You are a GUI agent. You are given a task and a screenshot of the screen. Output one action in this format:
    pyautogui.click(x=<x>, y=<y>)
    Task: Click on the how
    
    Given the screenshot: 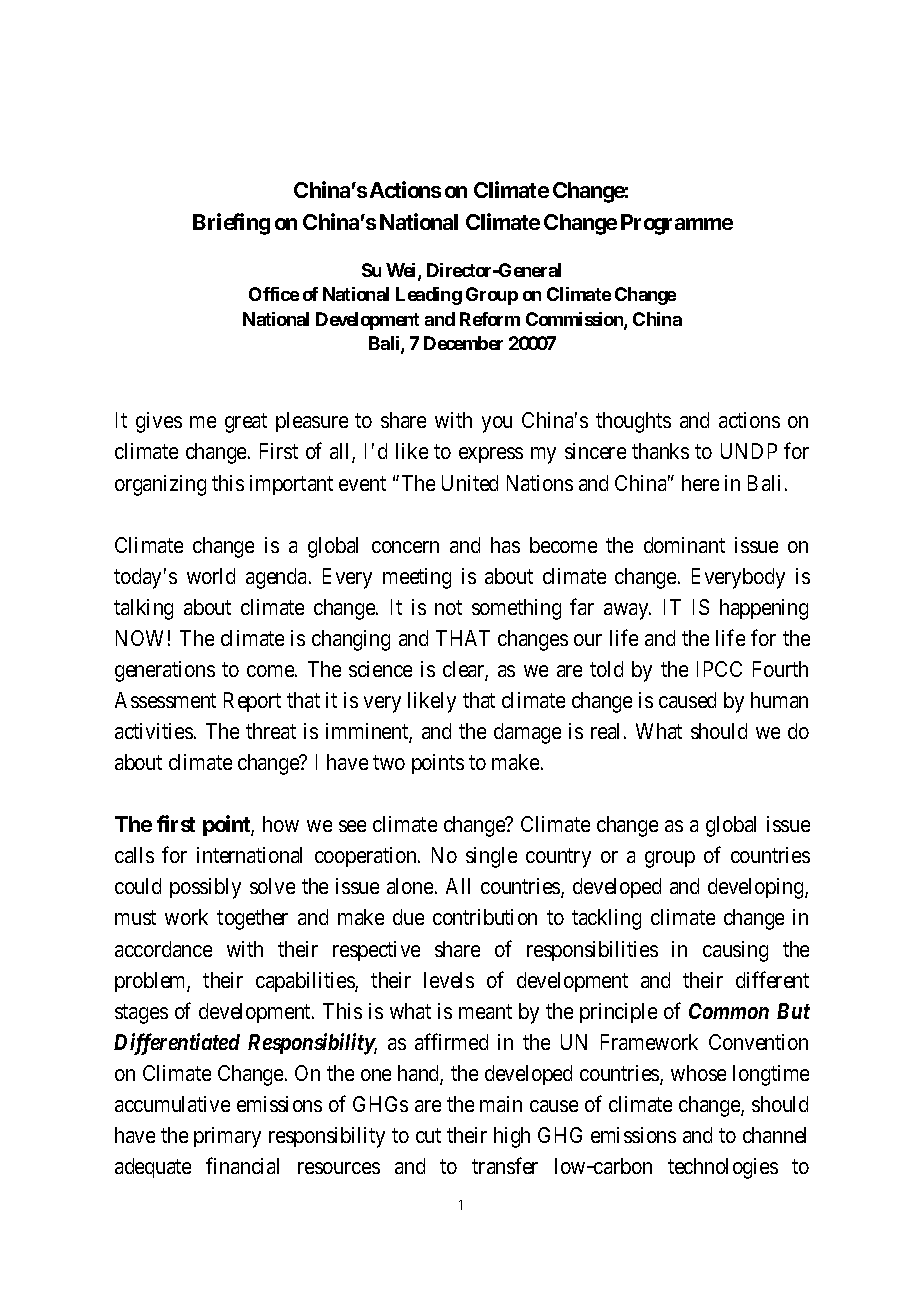 What is the action you would take?
    pyautogui.click(x=281, y=824)
